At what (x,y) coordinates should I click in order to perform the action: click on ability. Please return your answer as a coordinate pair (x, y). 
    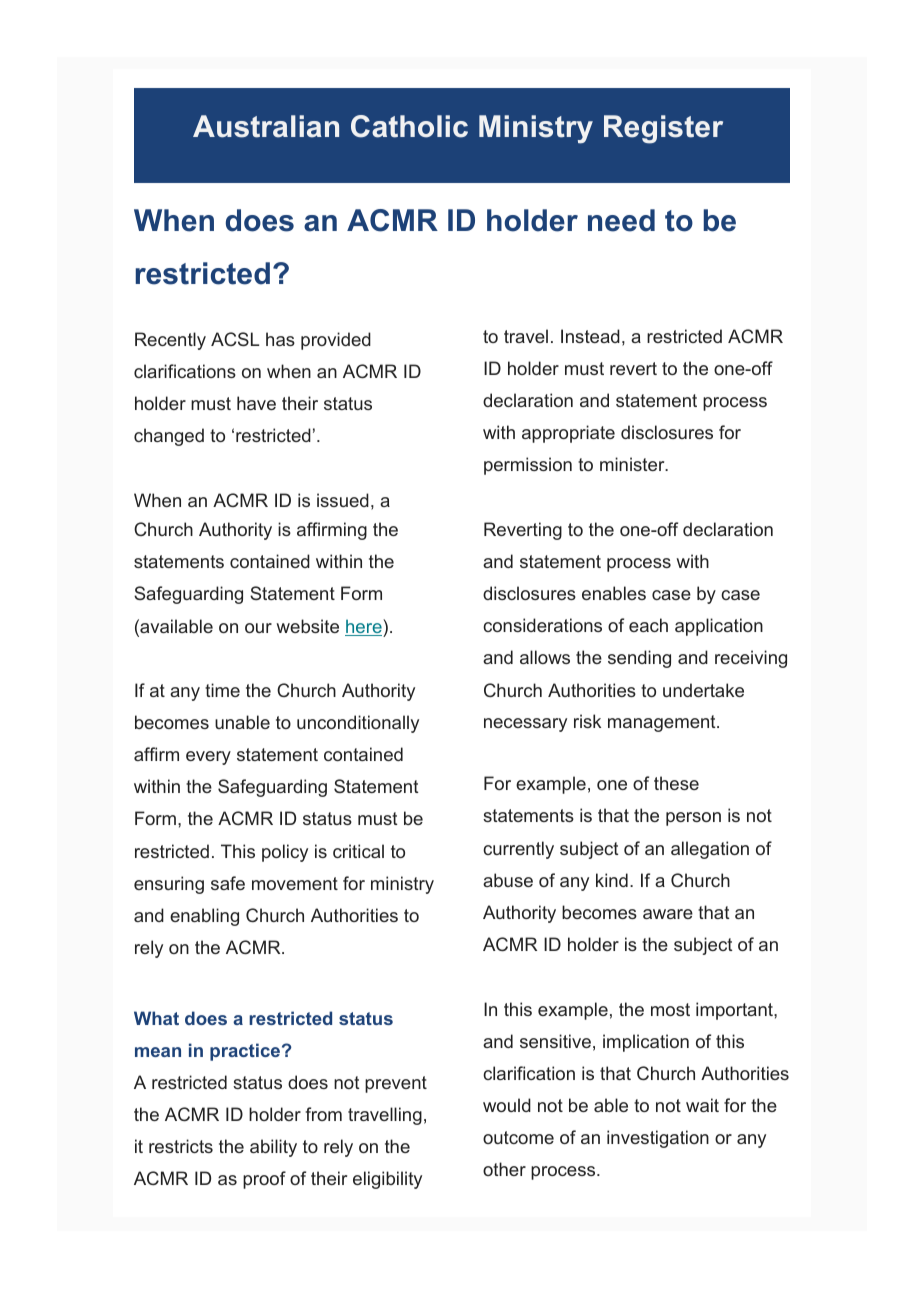
    Looking at the image, I should click on (273, 1148).
